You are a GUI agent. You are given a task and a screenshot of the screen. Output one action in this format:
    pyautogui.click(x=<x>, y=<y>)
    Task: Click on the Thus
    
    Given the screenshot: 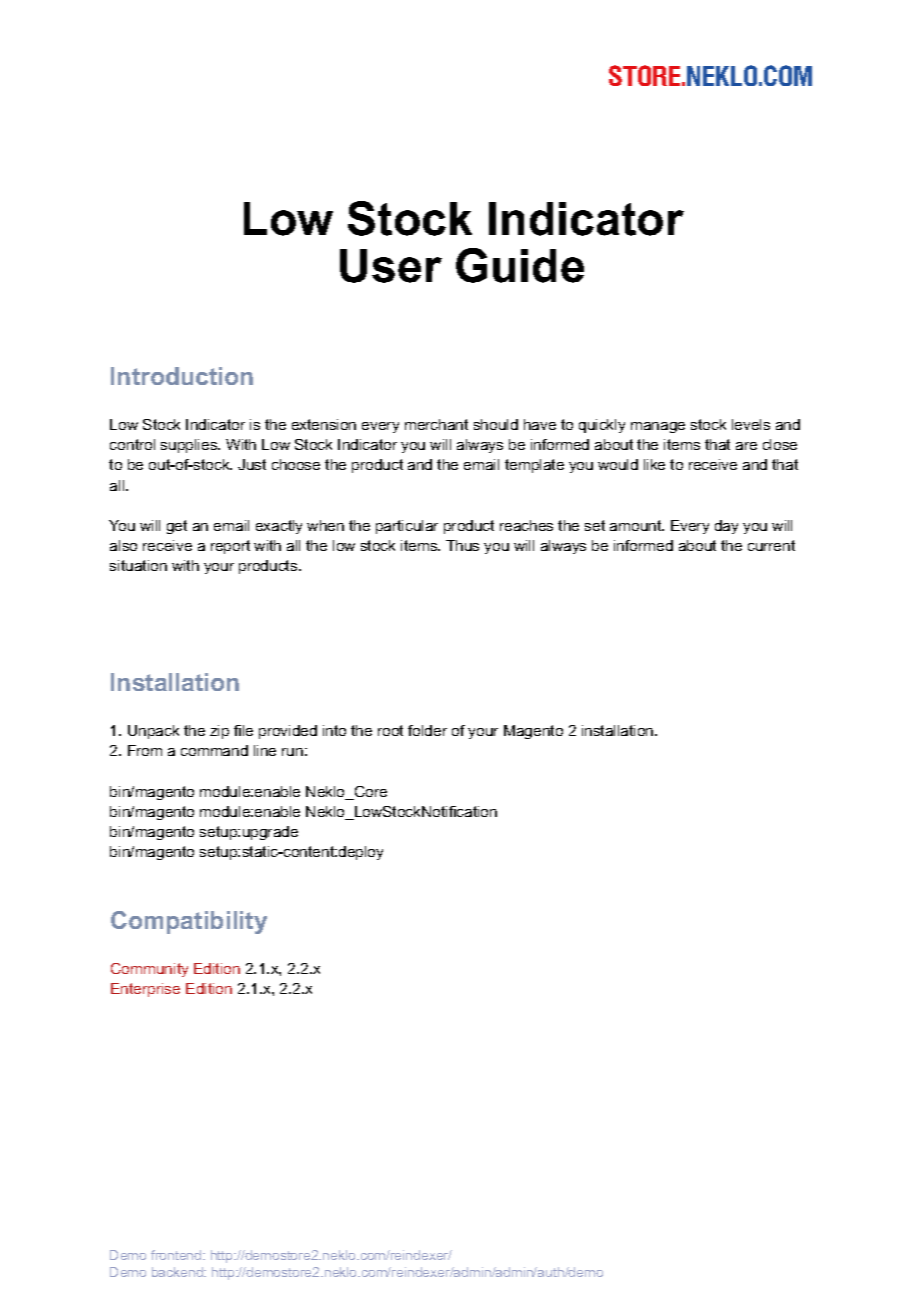 What is the action you would take?
    pyautogui.click(x=462, y=545)
